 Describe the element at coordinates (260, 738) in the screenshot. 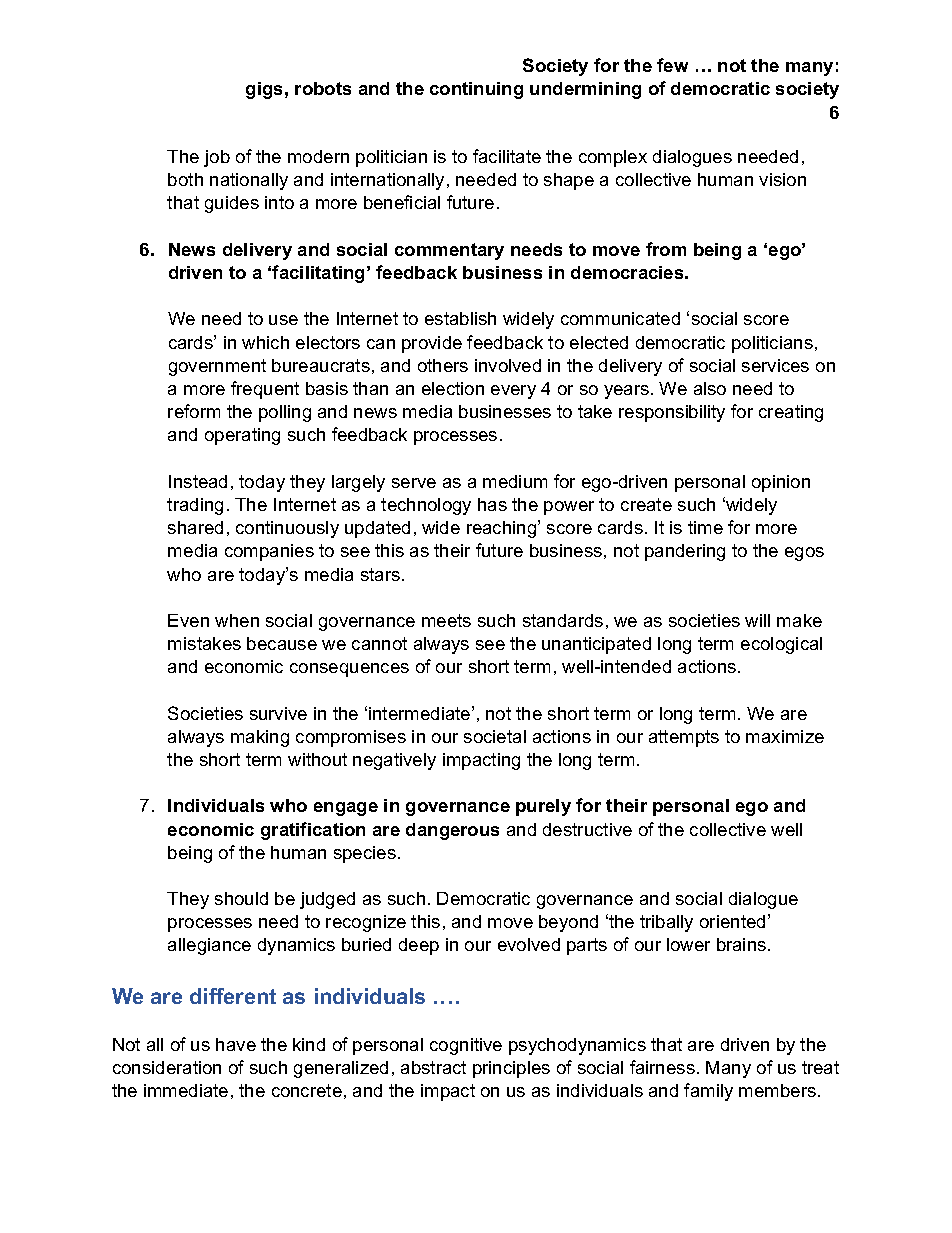

I see `making` at that location.
